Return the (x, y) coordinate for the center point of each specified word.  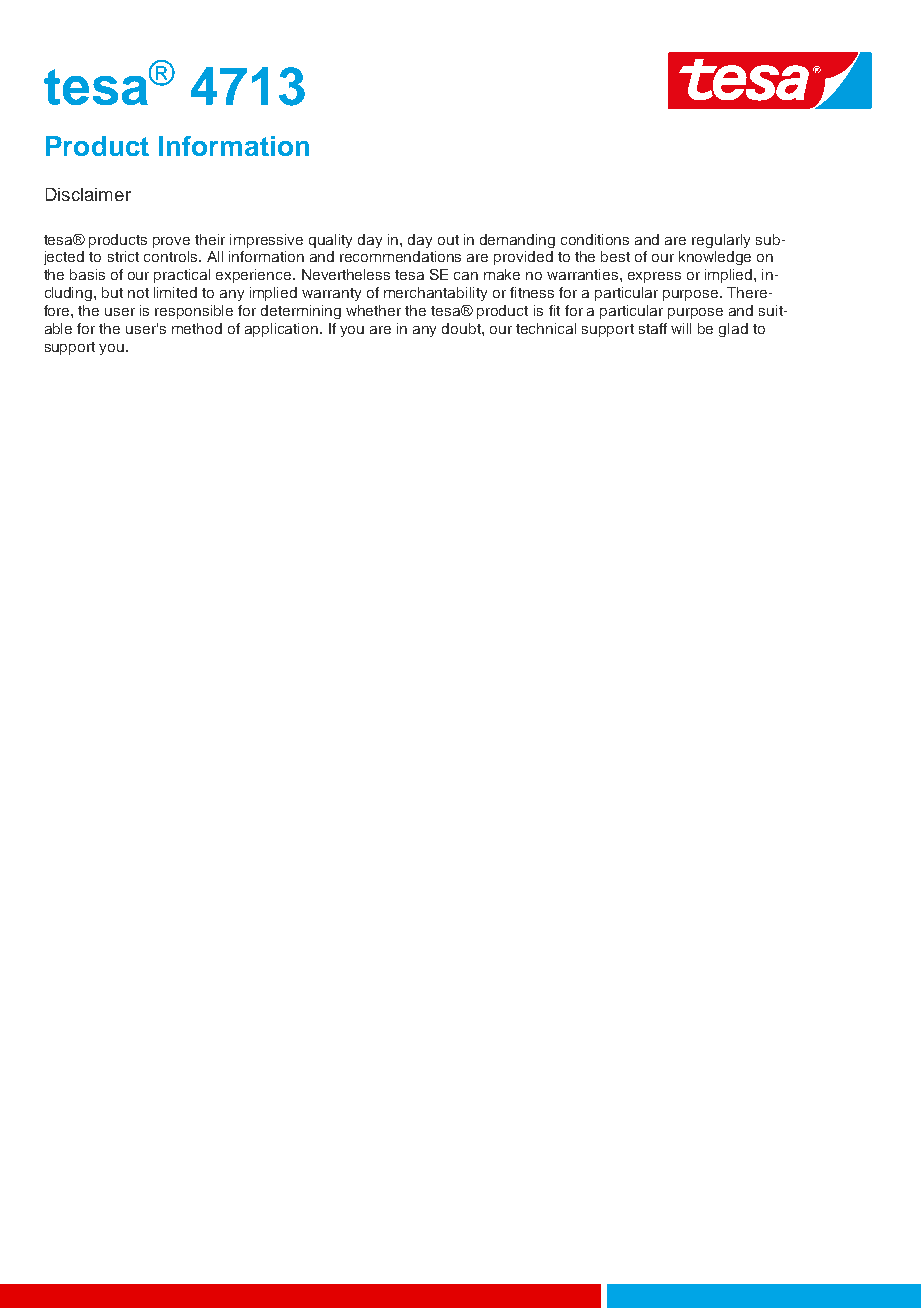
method (197, 328)
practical (182, 276)
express (654, 277)
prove (171, 242)
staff (653, 328)
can (466, 276)
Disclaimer (88, 194)
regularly (721, 241)
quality (330, 241)
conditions (595, 239)
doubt (462, 328)
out (448, 240)
